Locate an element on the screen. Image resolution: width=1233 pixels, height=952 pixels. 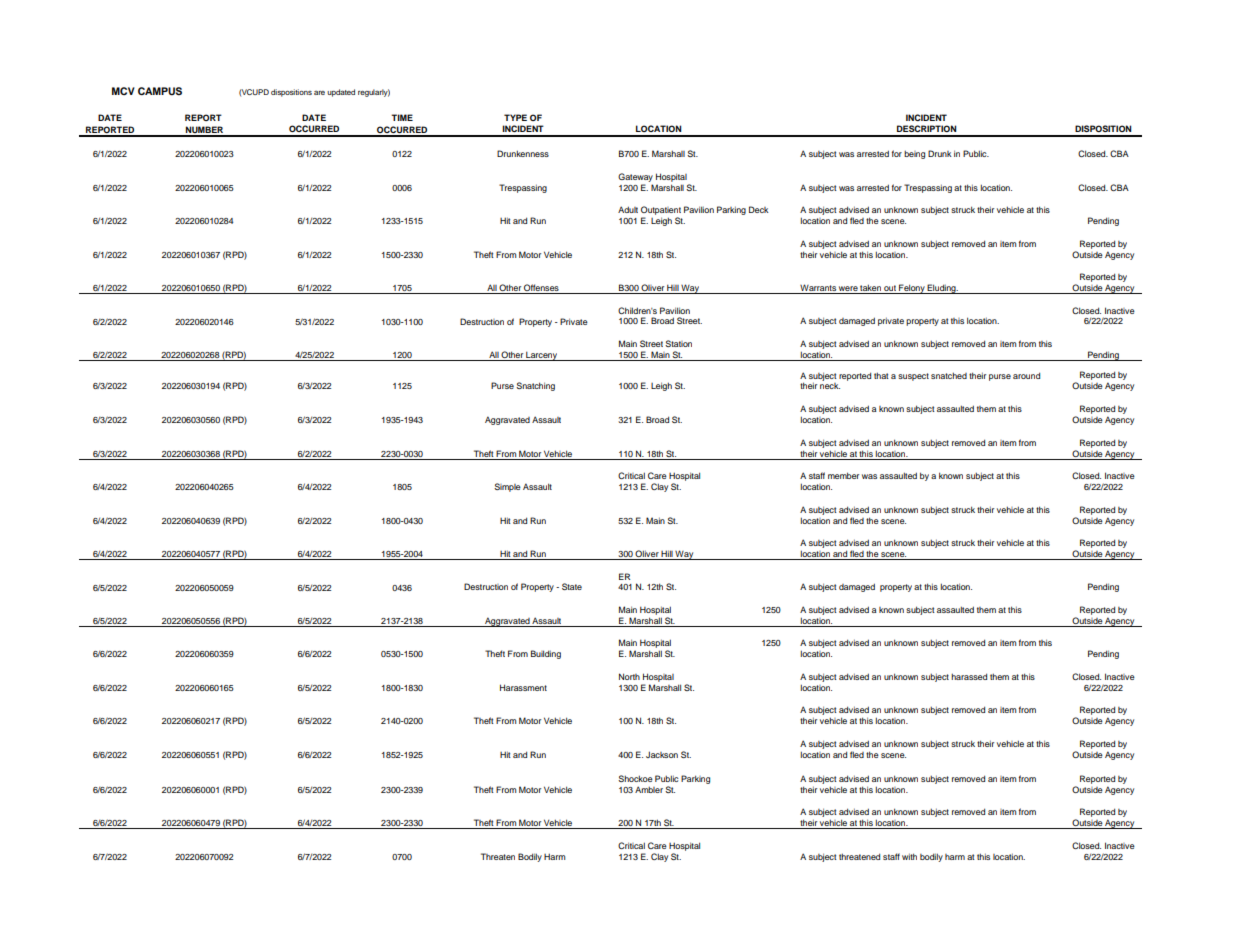
Snatching is located at coordinates (535, 386).
